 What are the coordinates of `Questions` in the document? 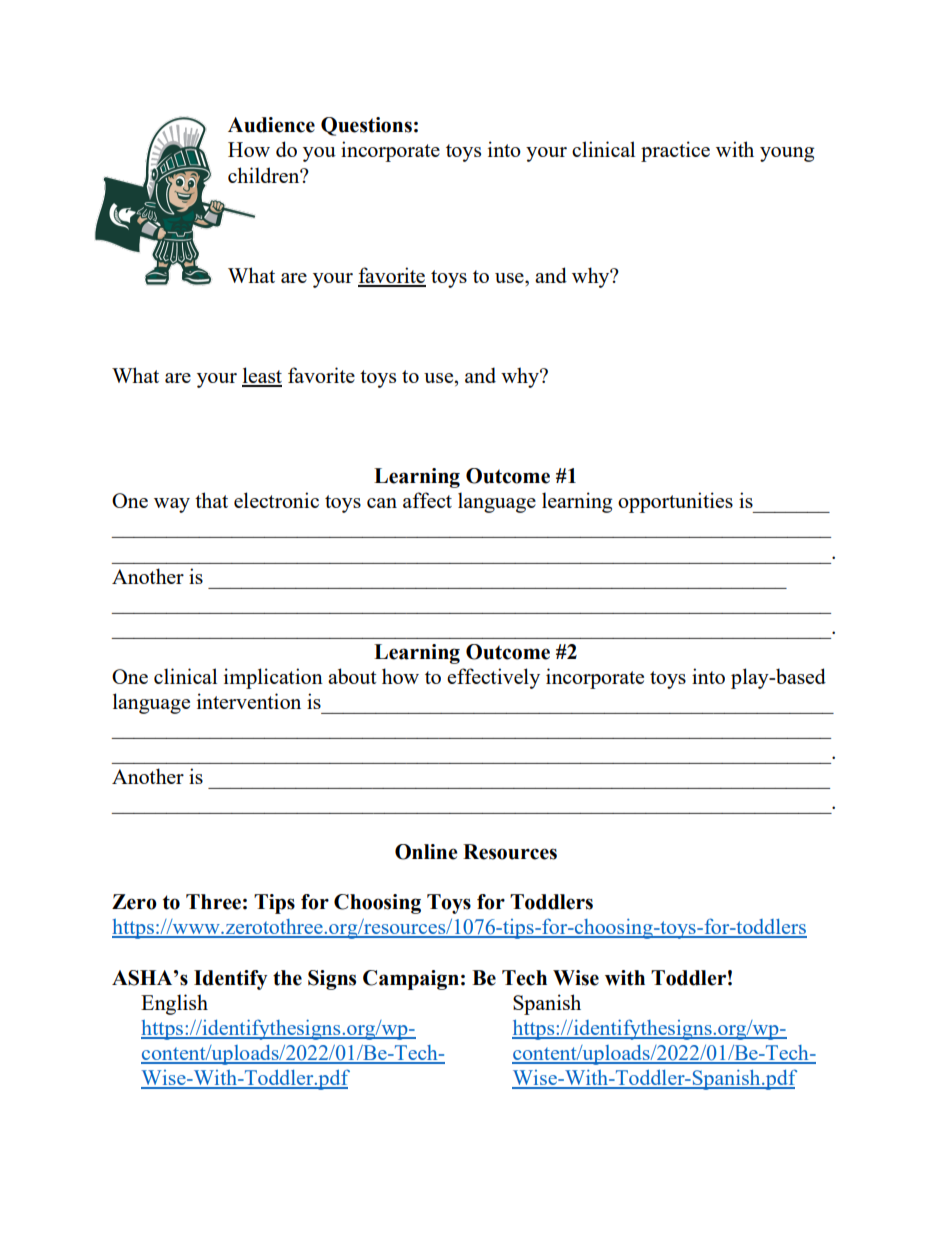 It's located at (366, 126).
